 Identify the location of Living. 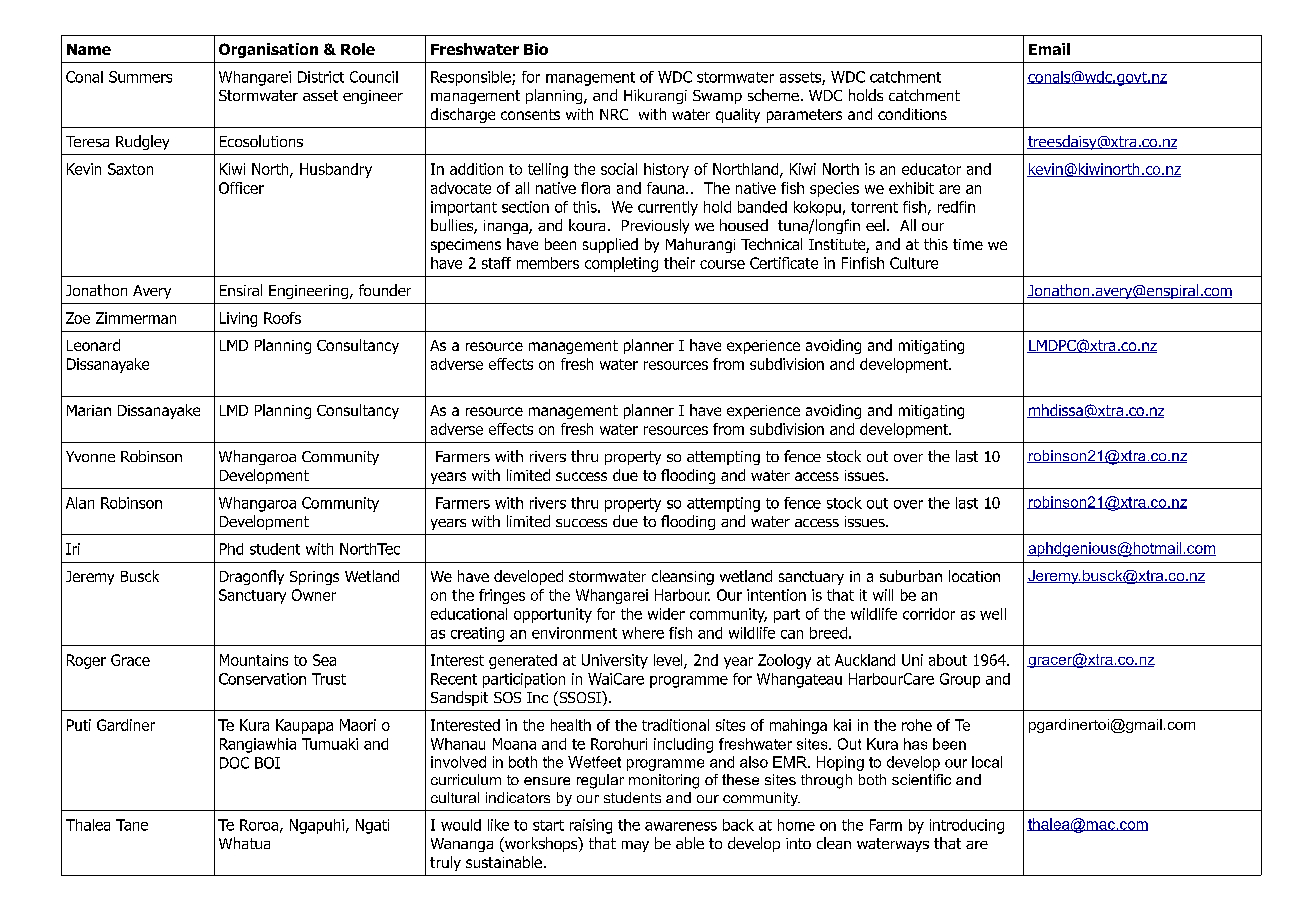
(238, 319).
